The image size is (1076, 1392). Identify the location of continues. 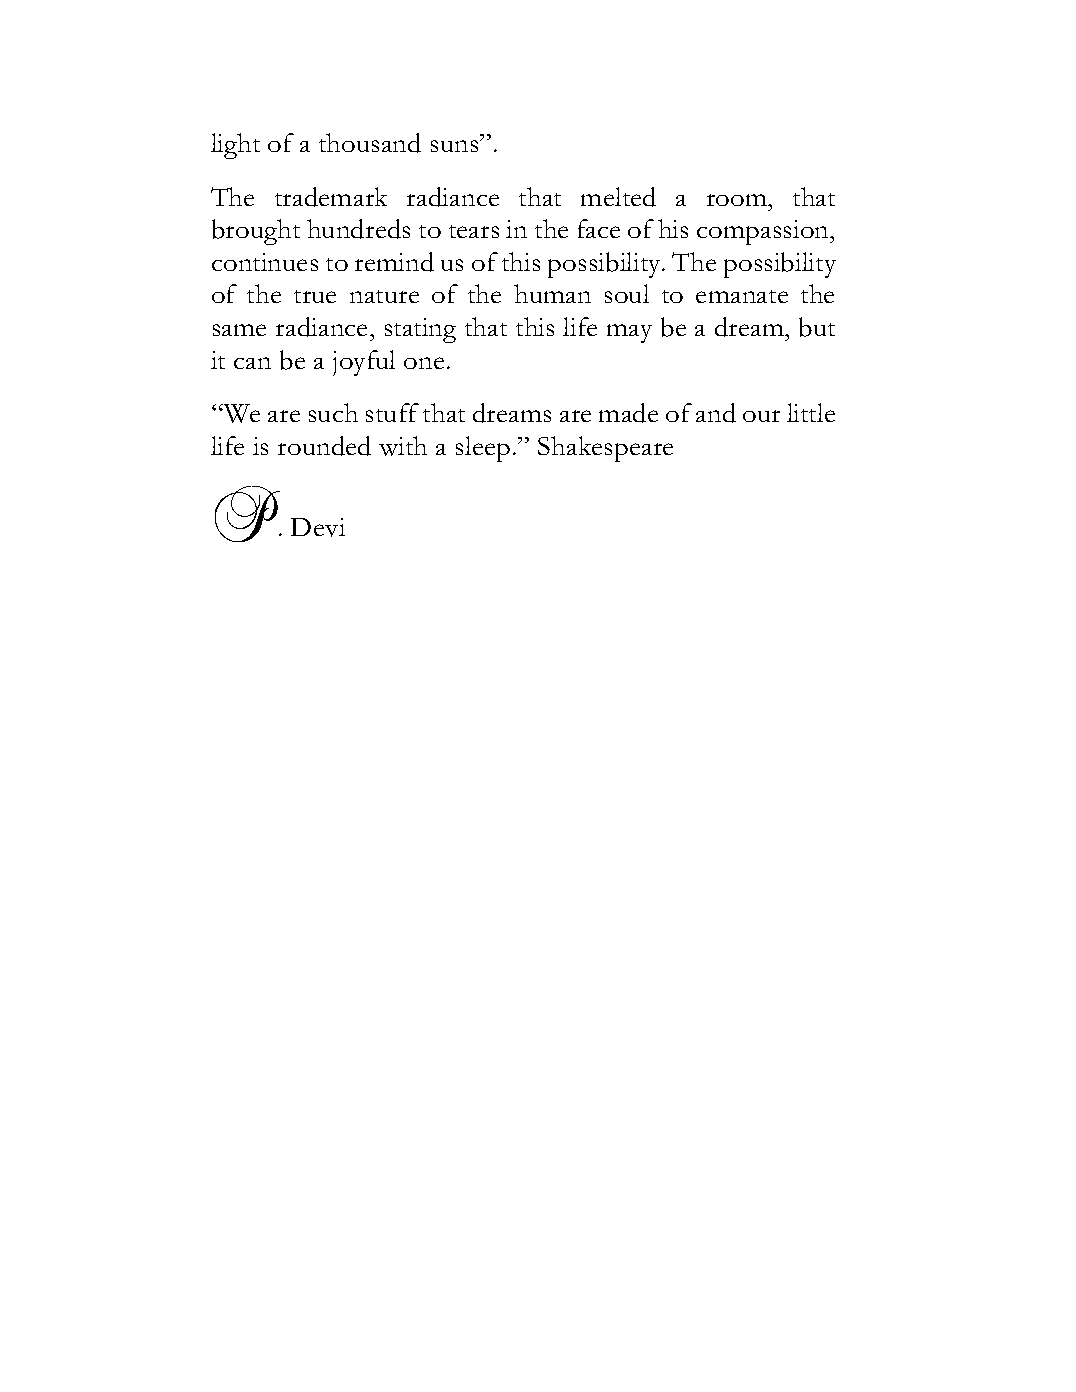
(265, 262).
